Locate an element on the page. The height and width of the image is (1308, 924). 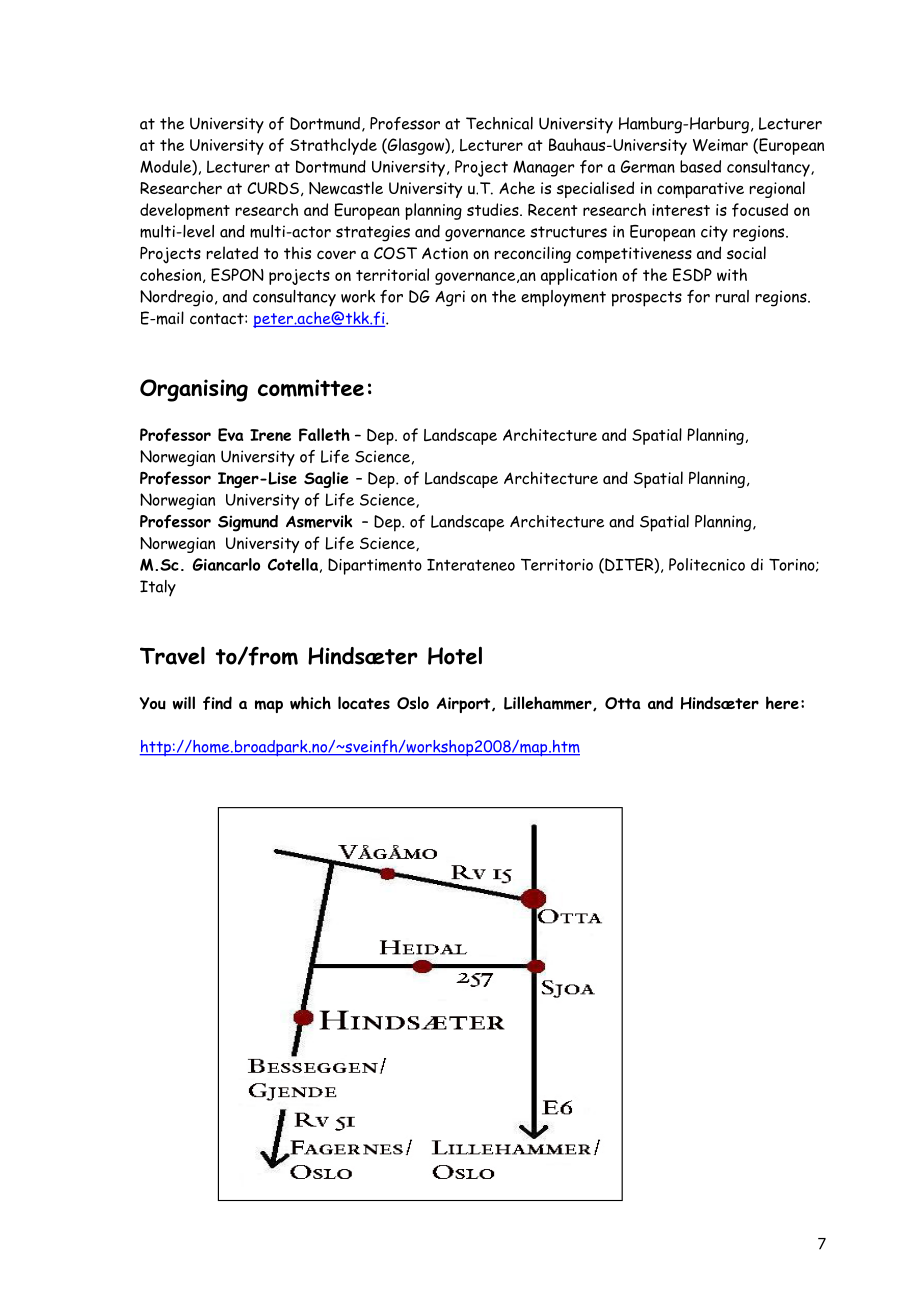
Hotel is located at coordinates (455, 655).
